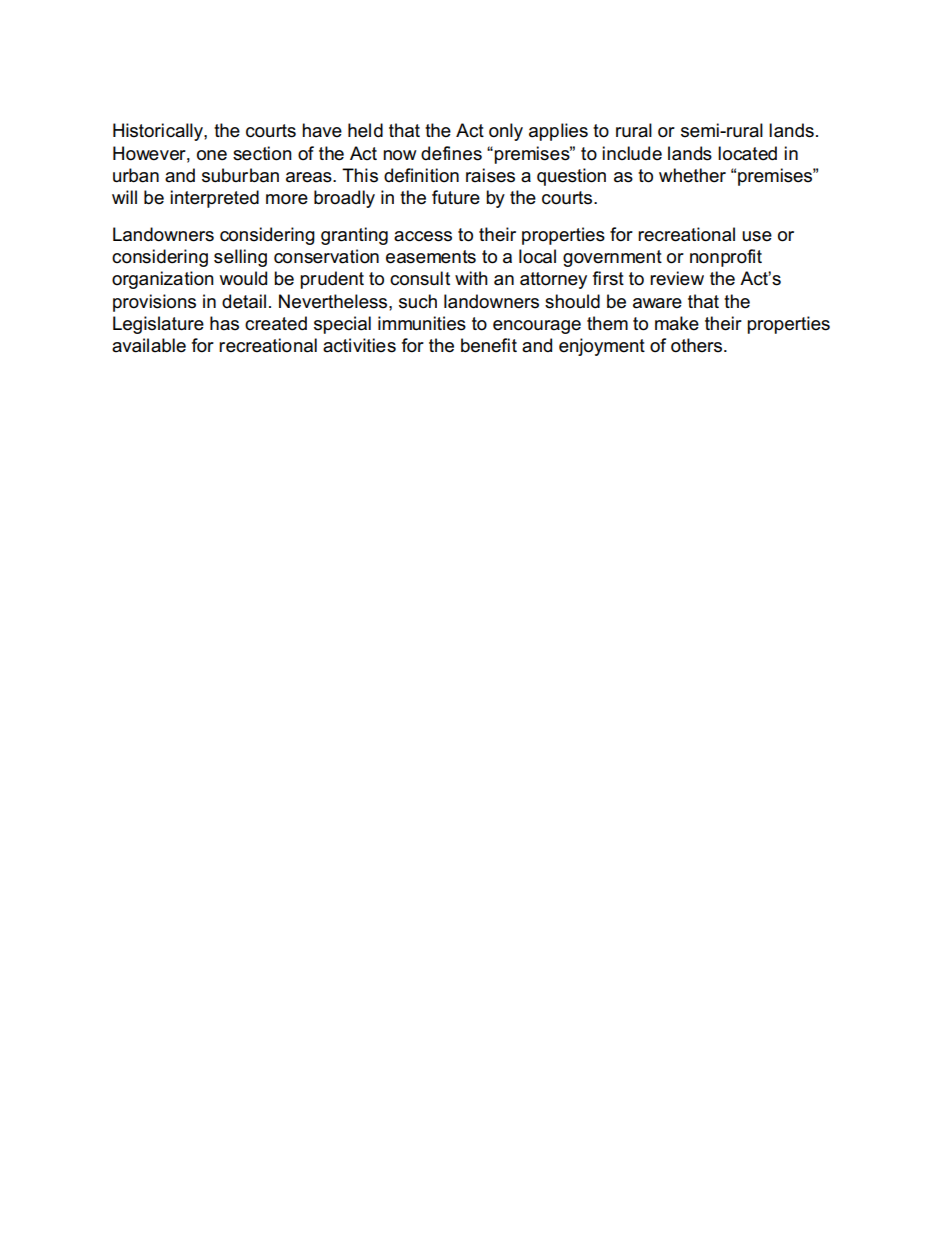  What do you see at coordinates (757, 236) in the image?
I see `use` at bounding box center [757, 236].
